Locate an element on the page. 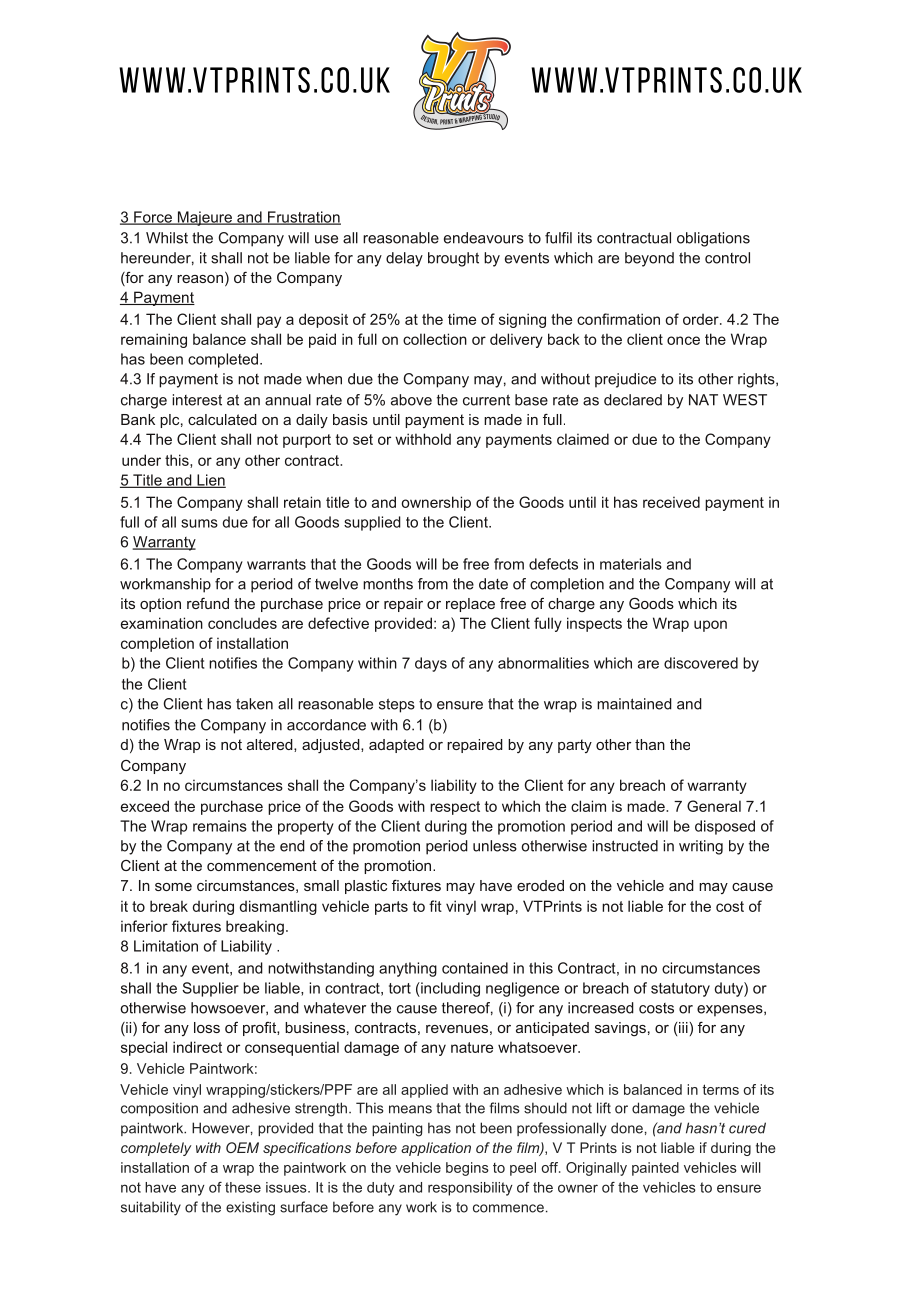  these is located at coordinates (243, 1187).
